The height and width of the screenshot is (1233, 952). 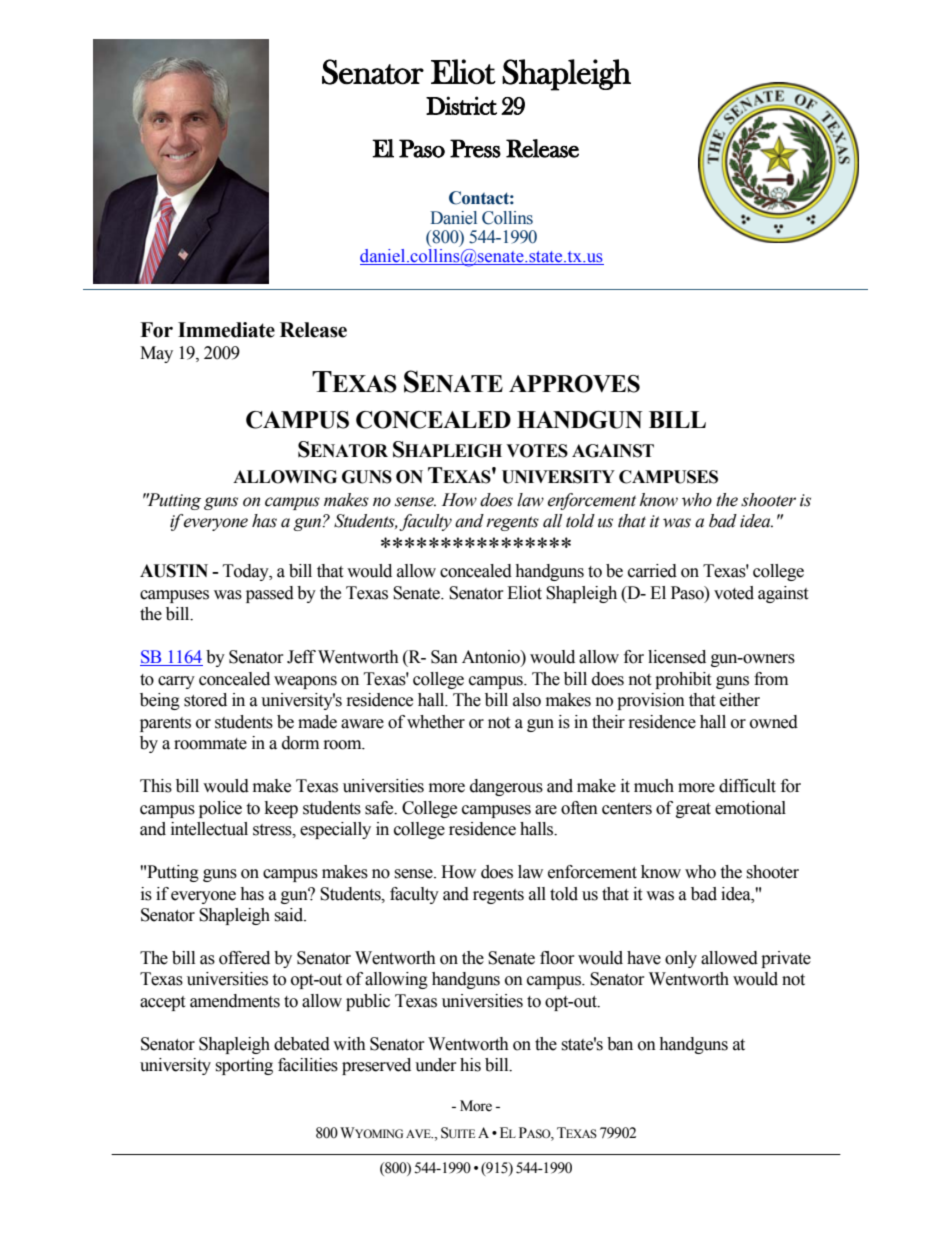 I want to click on APPROVES, so click(x=574, y=384).
